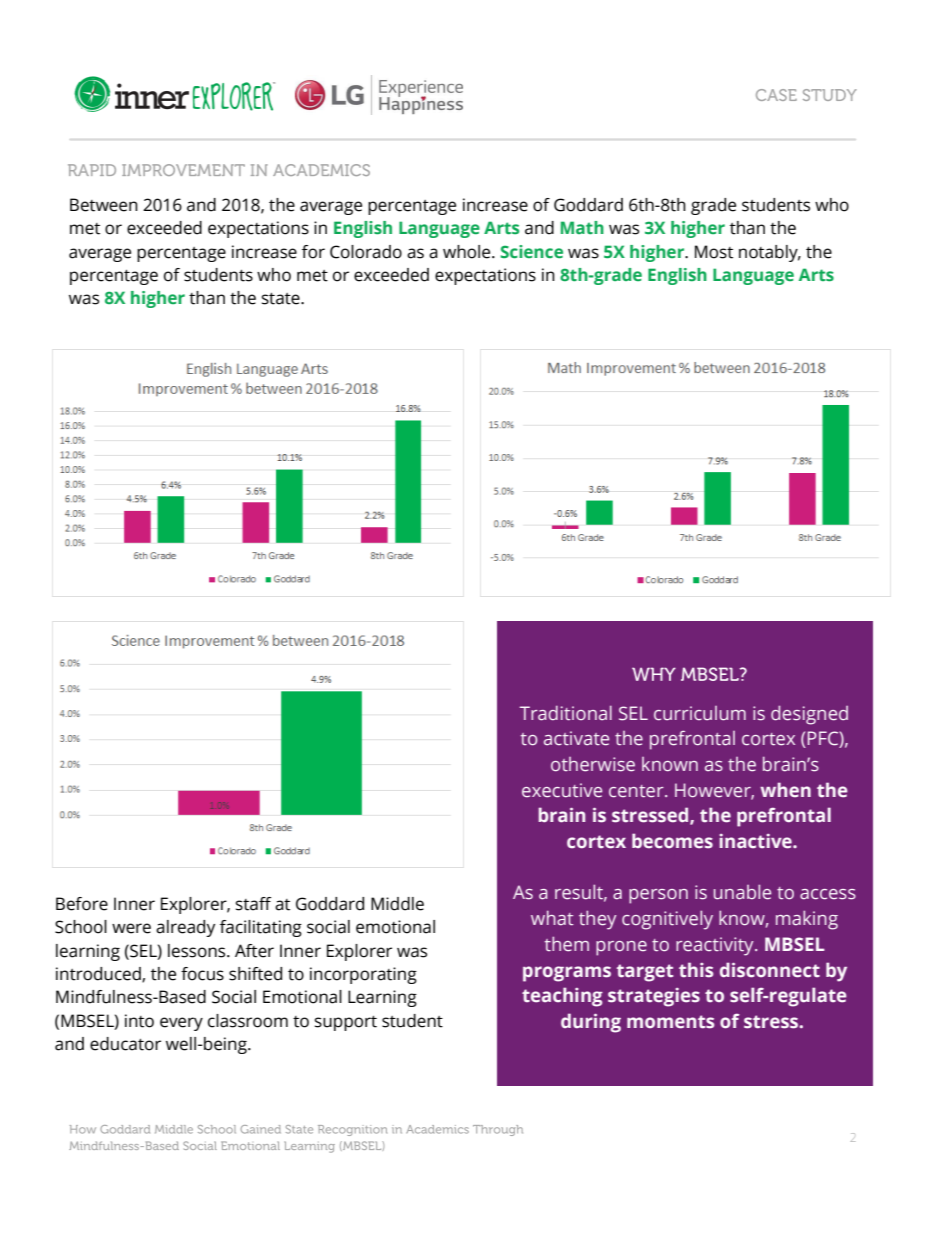 This screenshot has width=952, height=1233. I want to click on Through, so click(498, 1130).
